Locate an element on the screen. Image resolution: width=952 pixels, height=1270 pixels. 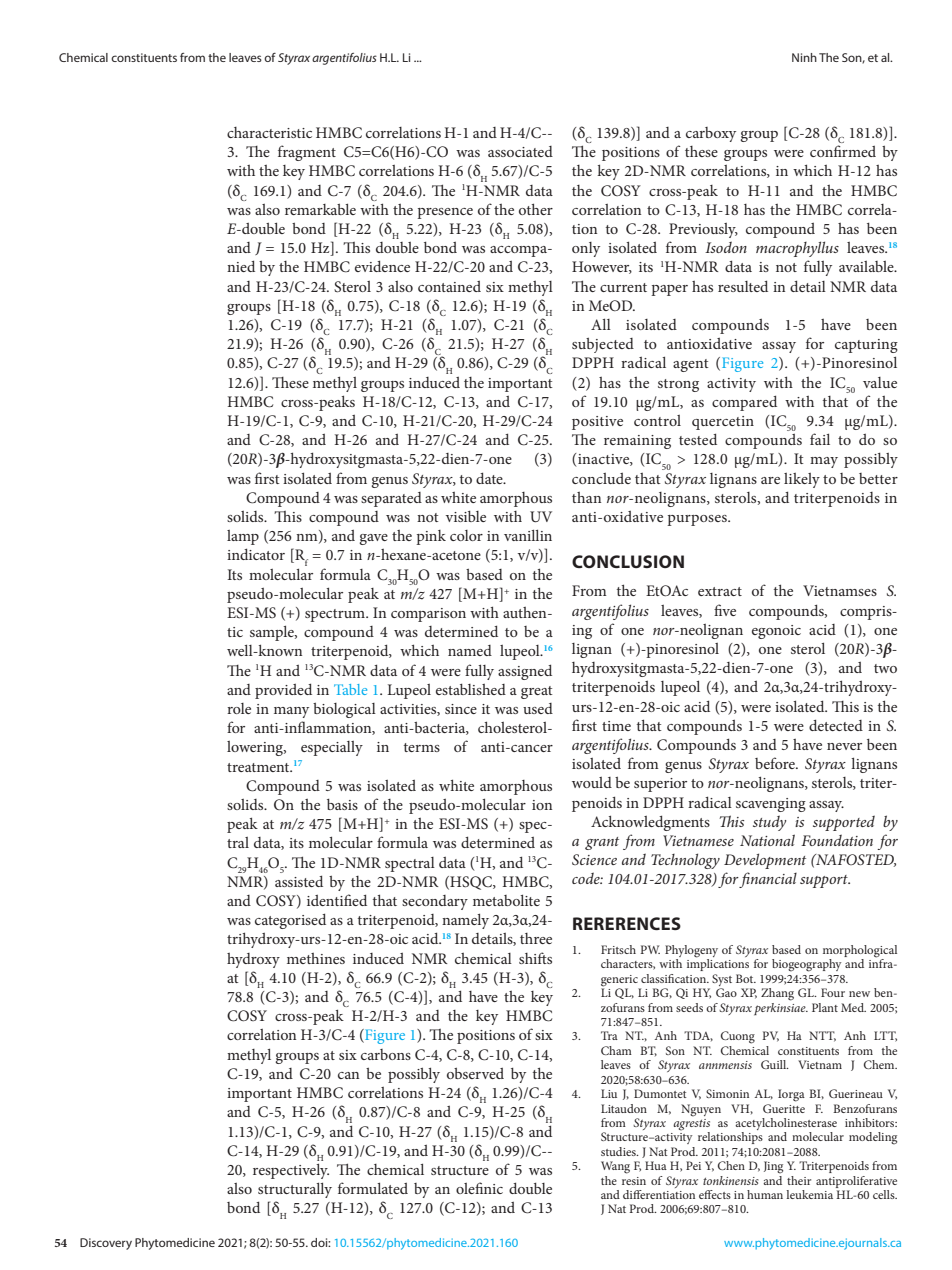
structurally is located at coordinates (295, 1190).
